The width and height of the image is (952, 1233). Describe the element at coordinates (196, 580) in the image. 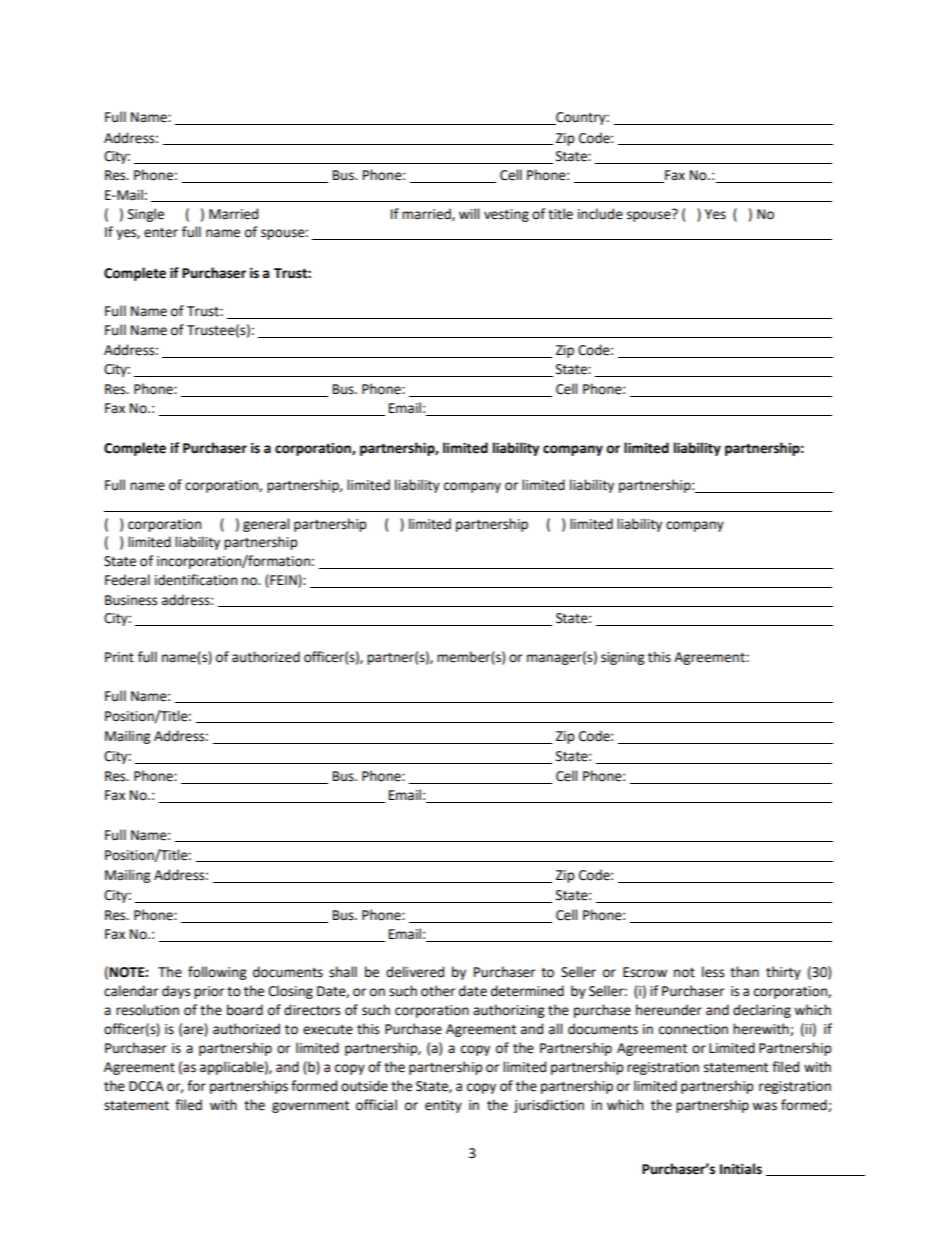

I see `identification` at that location.
